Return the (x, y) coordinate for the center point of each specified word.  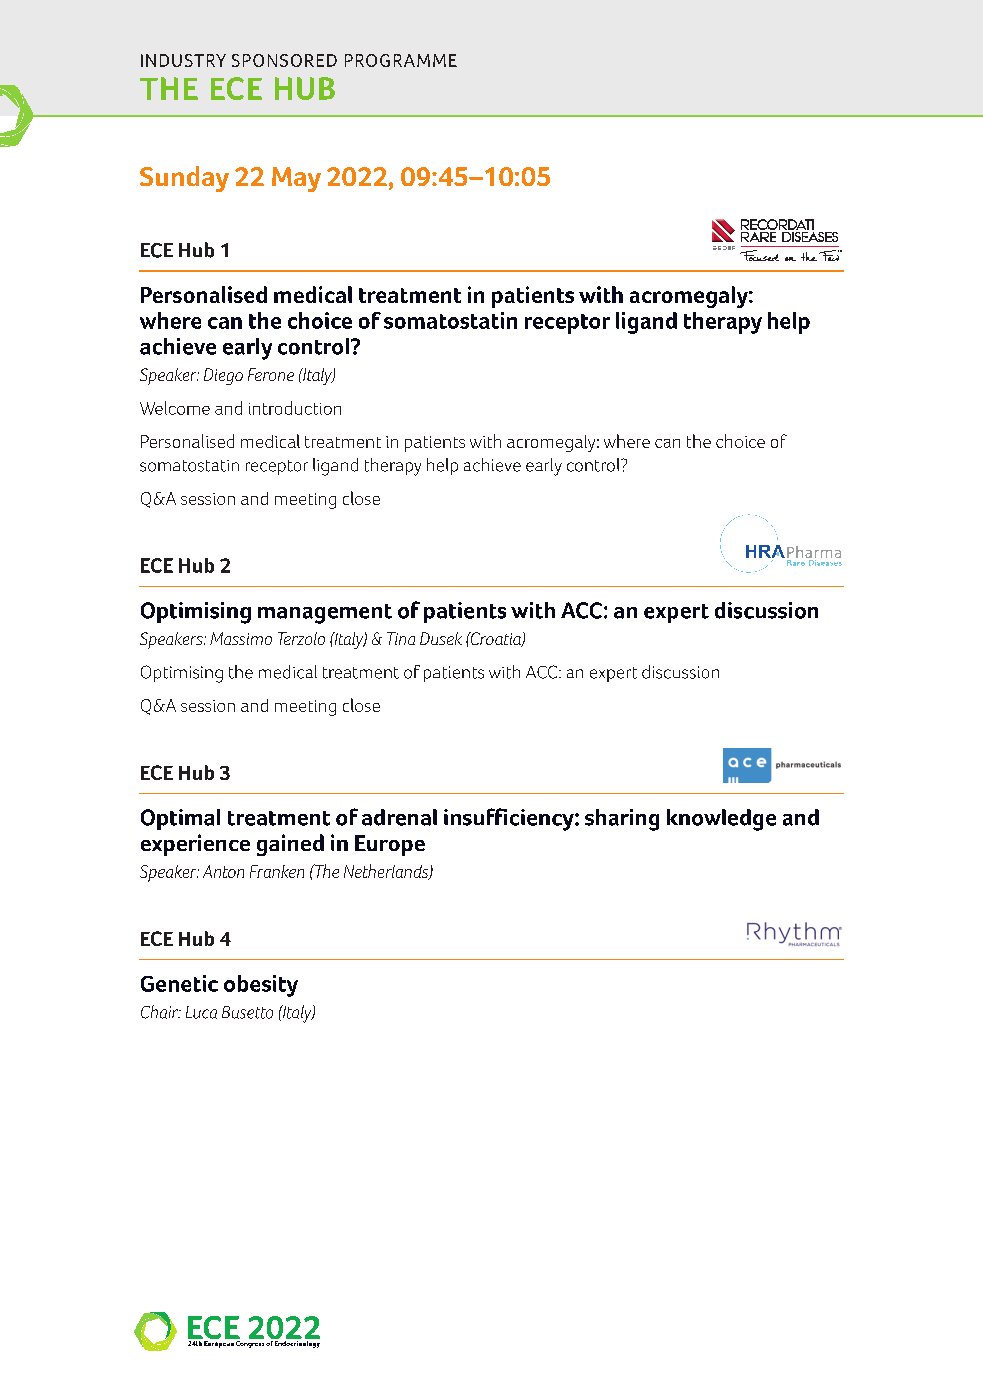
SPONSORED (284, 60)
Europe (390, 845)
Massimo (241, 638)
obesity (261, 986)
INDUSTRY (183, 60)
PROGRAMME (401, 60)
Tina (401, 638)
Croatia (495, 639)
